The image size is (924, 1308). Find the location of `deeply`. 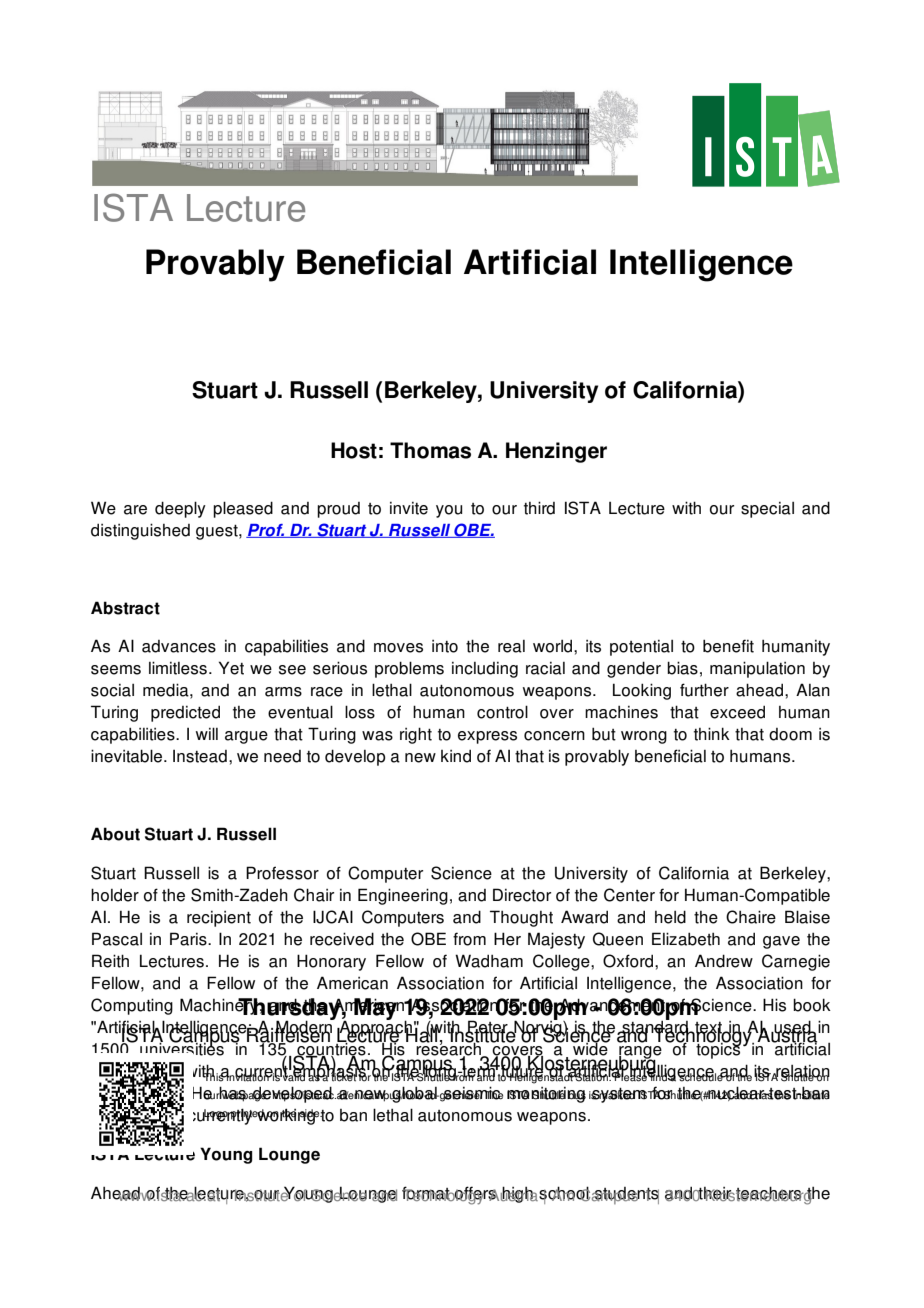

deeply is located at coordinates (180, 509).
